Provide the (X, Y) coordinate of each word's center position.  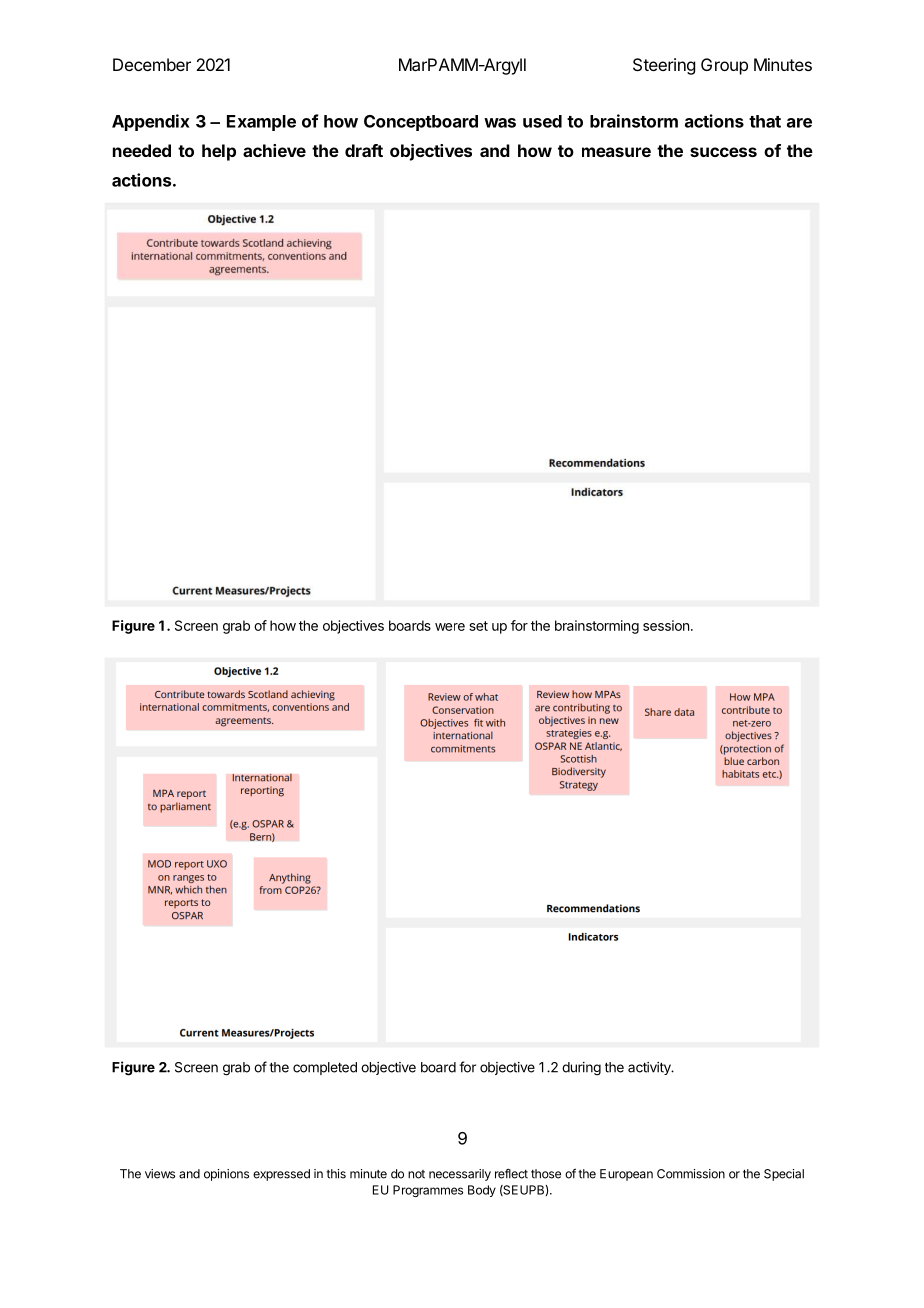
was (500, 123)
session (666, 625)
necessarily (460, 1175)
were (450, 627)
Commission (691, 1174)
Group (724, 66)
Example (261, 123)
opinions (226, 1175)
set (478, 626)
